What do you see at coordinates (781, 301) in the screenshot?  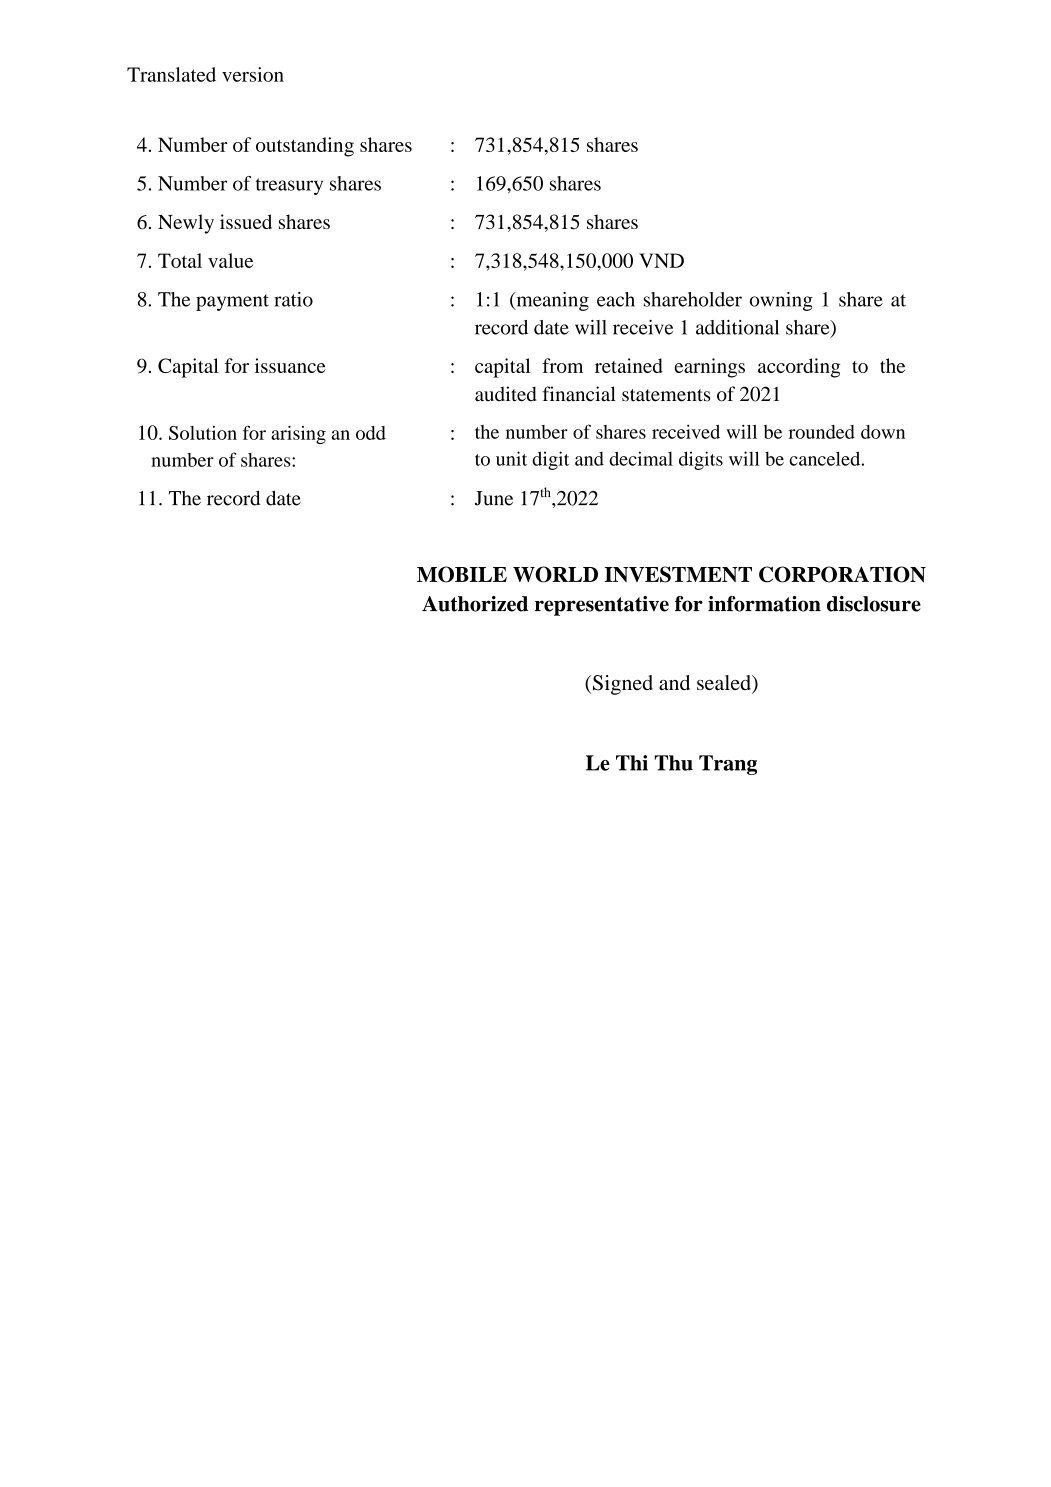 I see `owning` at bounding box center [781, 301].
